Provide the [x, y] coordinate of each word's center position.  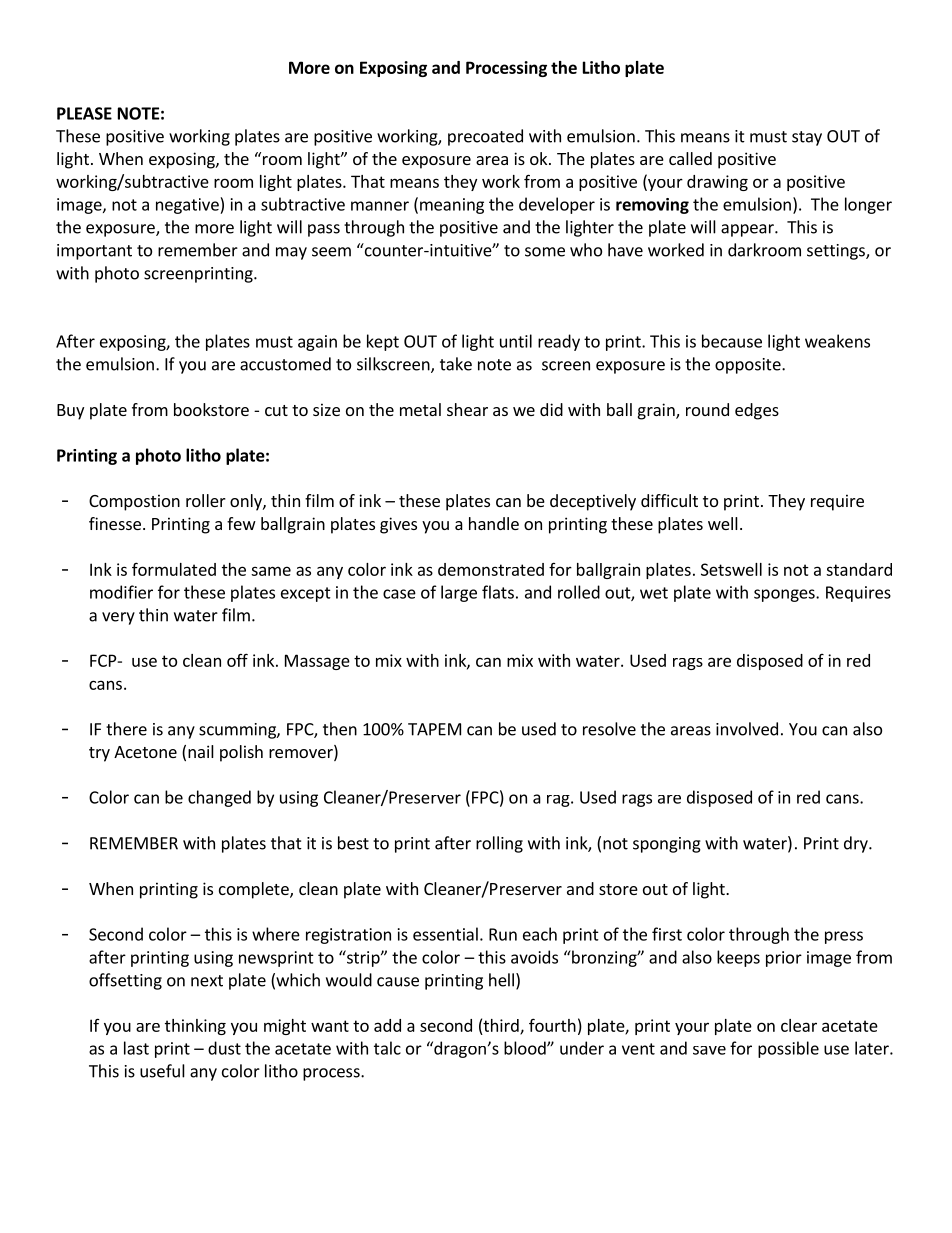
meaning [452, 206]
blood [526, 1048]
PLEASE [84, 113]
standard [859, 569]
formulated [174, 569]
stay [807, 138]
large [459, 593]
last [136, 1048]
